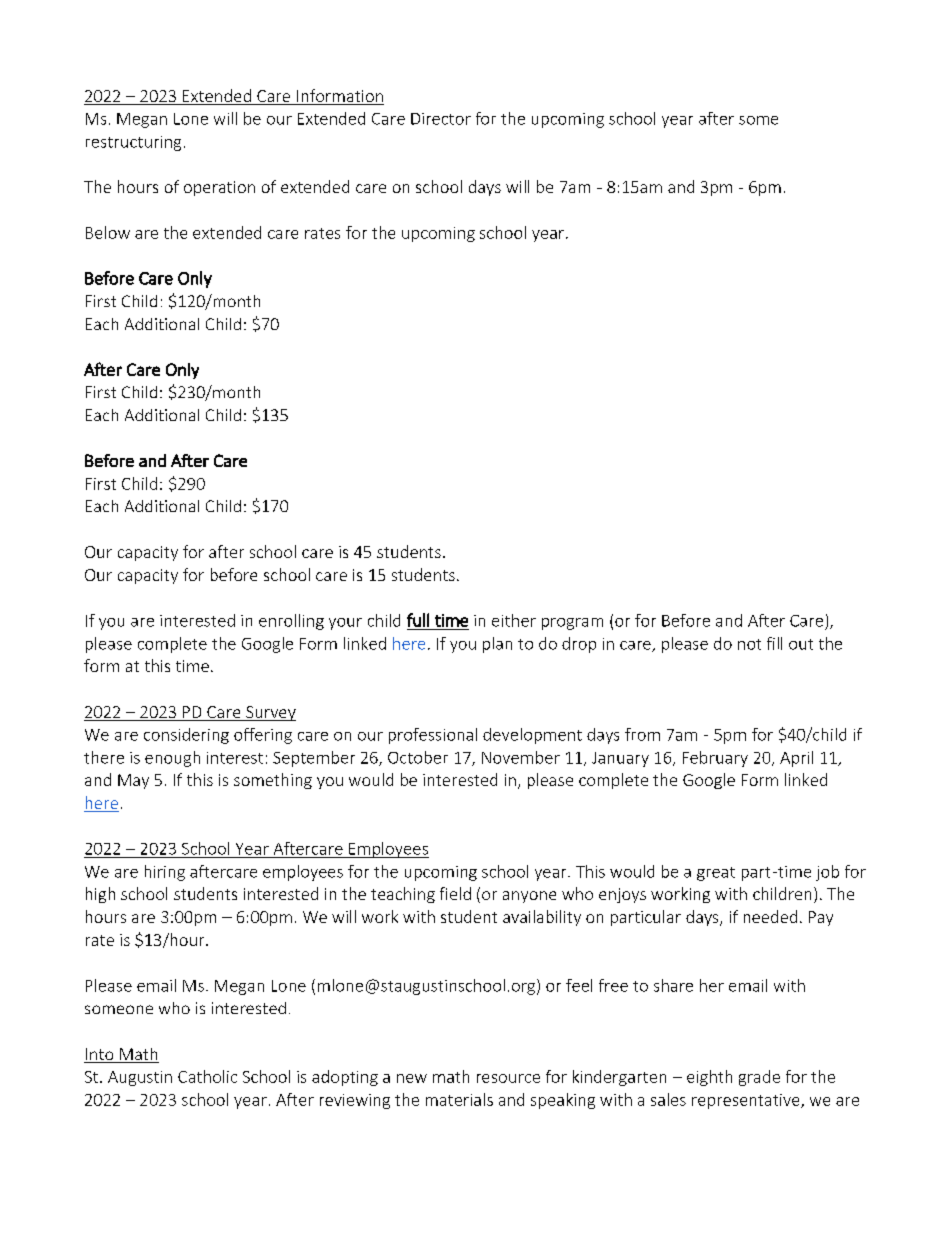  What do you see at coordinates (759, 1078) in the screenshot?
I see `grade` at bounding box center [759, 1078].
